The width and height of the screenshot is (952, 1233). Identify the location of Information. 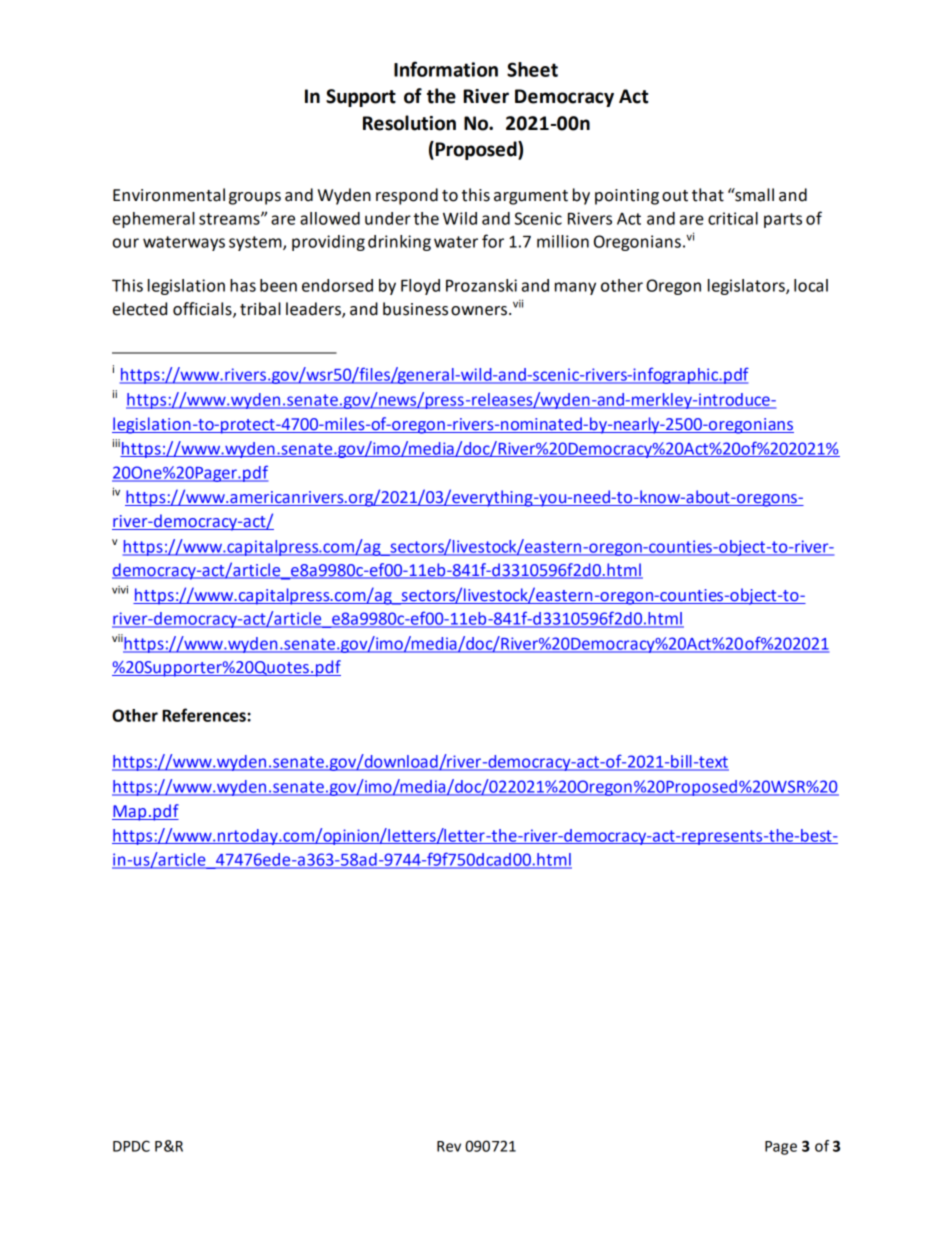
(446, 69).
